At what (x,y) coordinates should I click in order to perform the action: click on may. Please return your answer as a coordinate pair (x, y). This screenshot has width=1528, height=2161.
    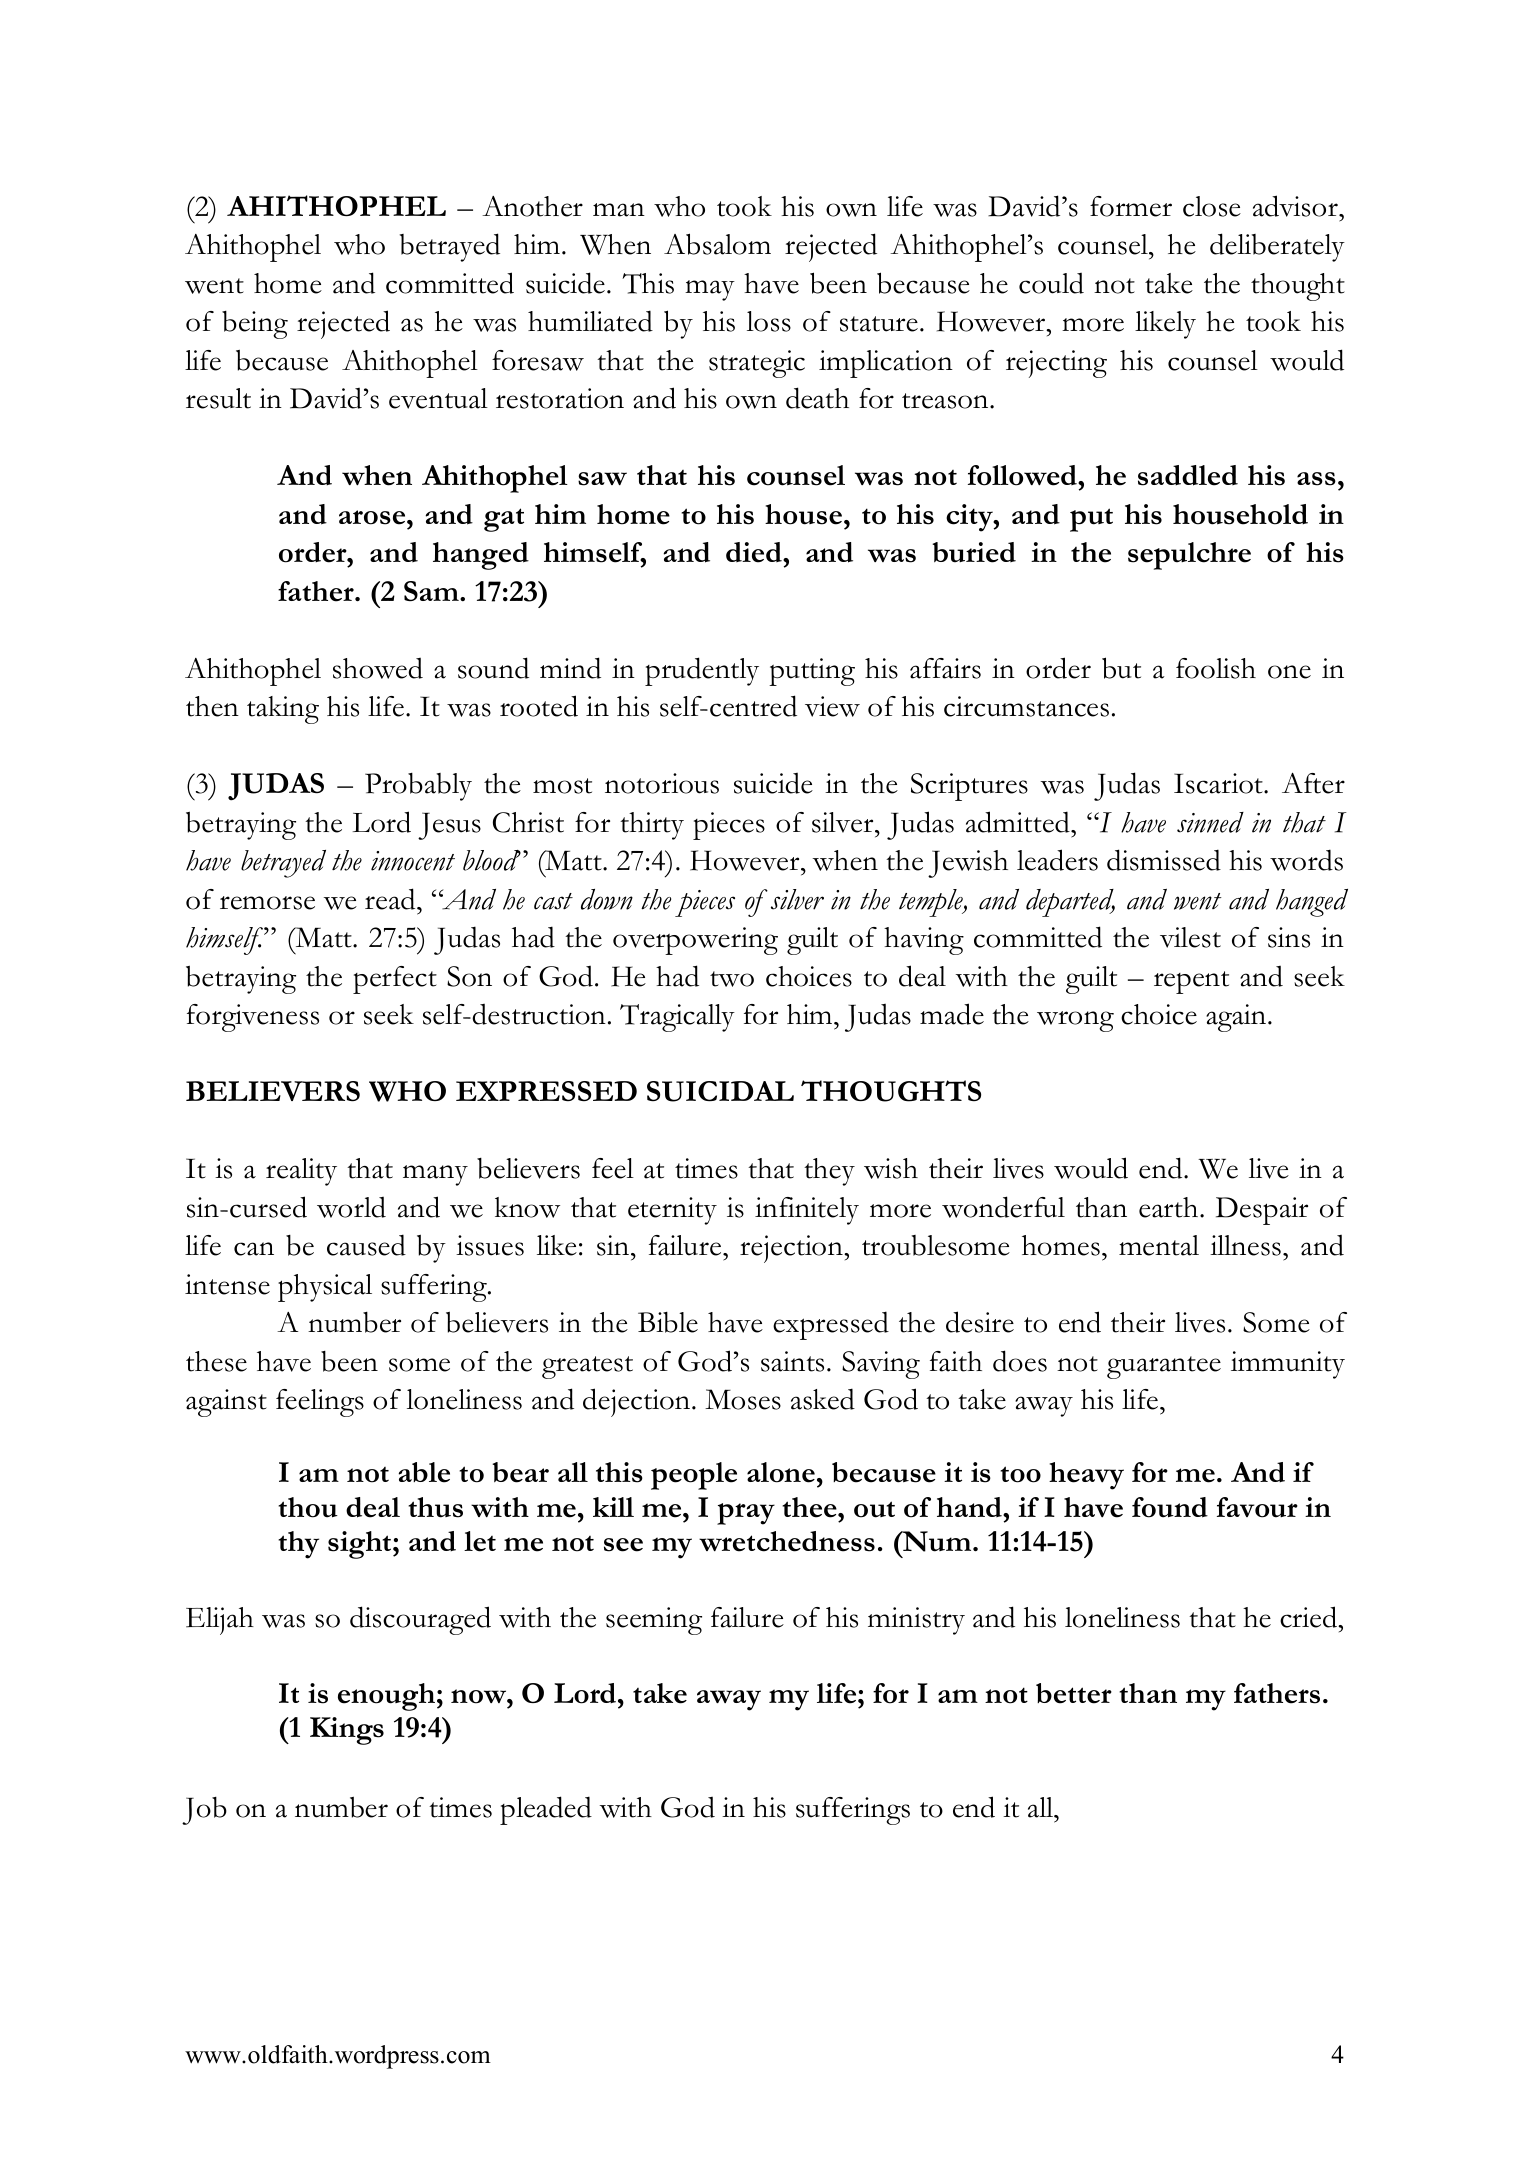
    Looking at the image, I should click on (710, 290).
